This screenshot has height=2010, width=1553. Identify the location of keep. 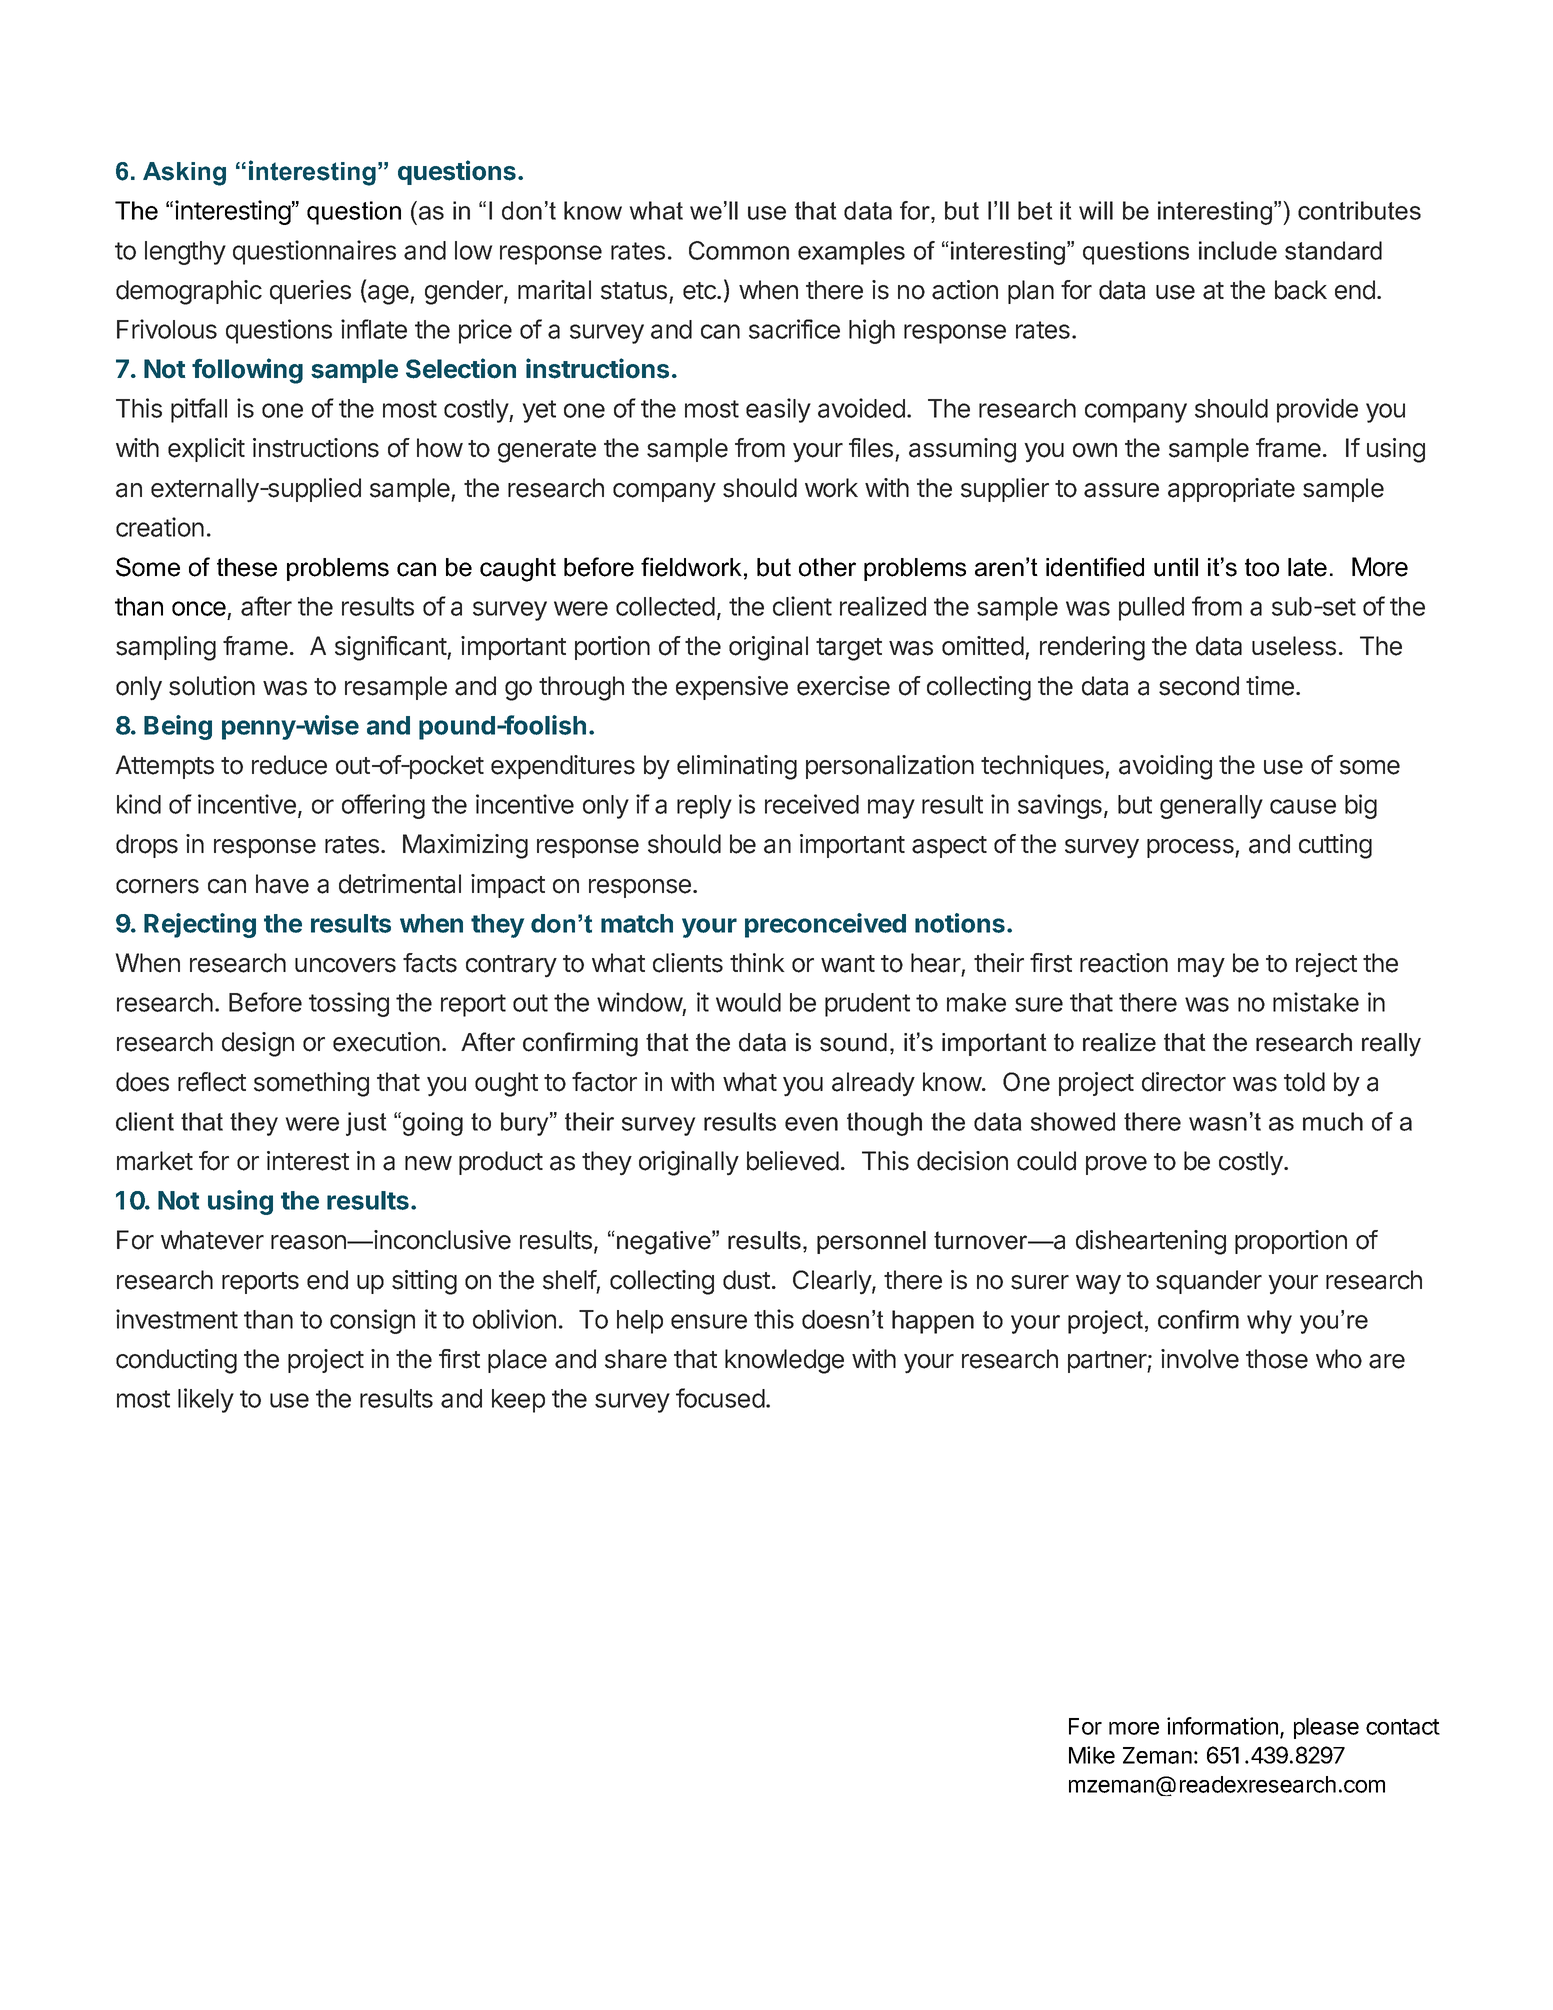
(518, 1401).
